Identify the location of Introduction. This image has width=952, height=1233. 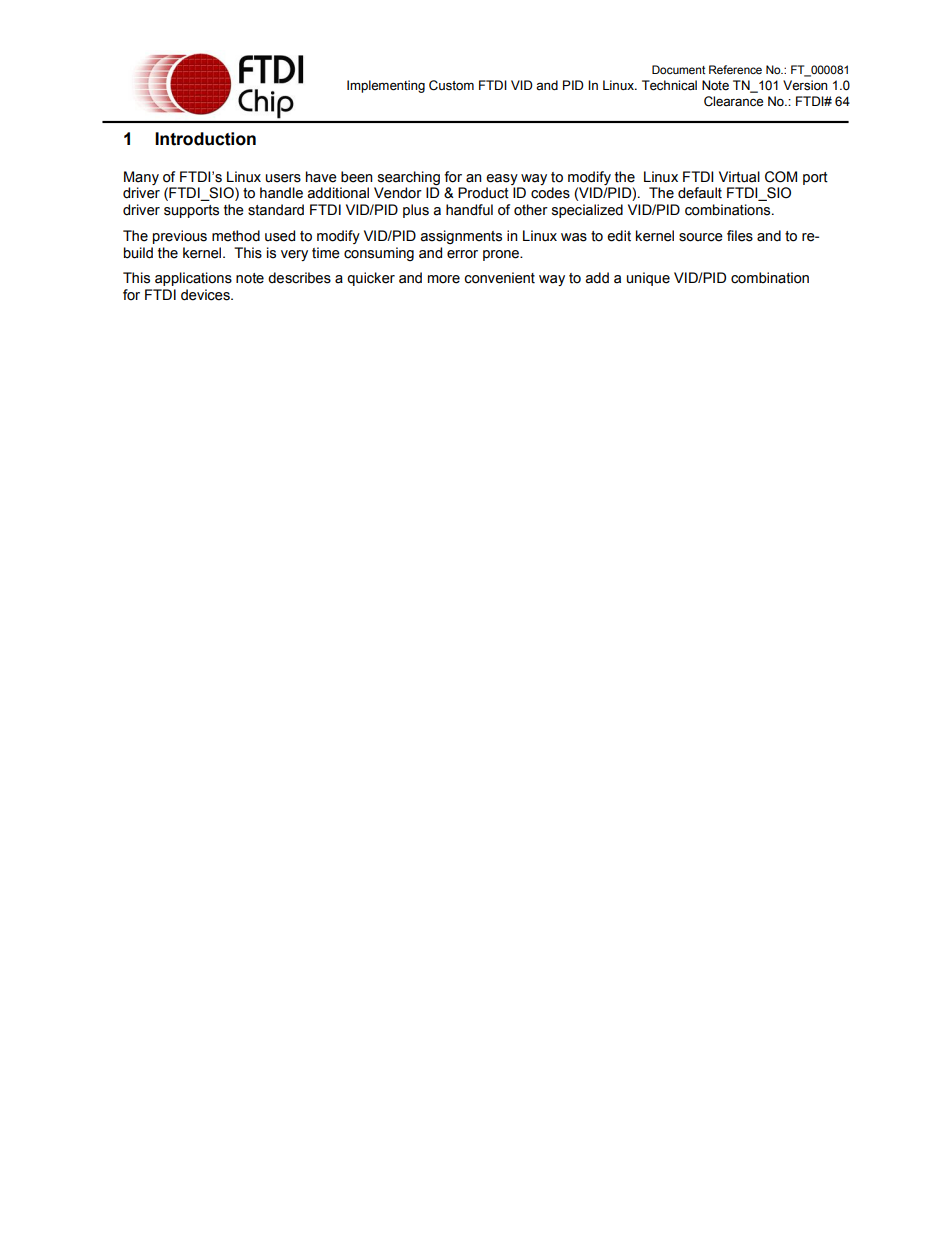
(205, 139).
